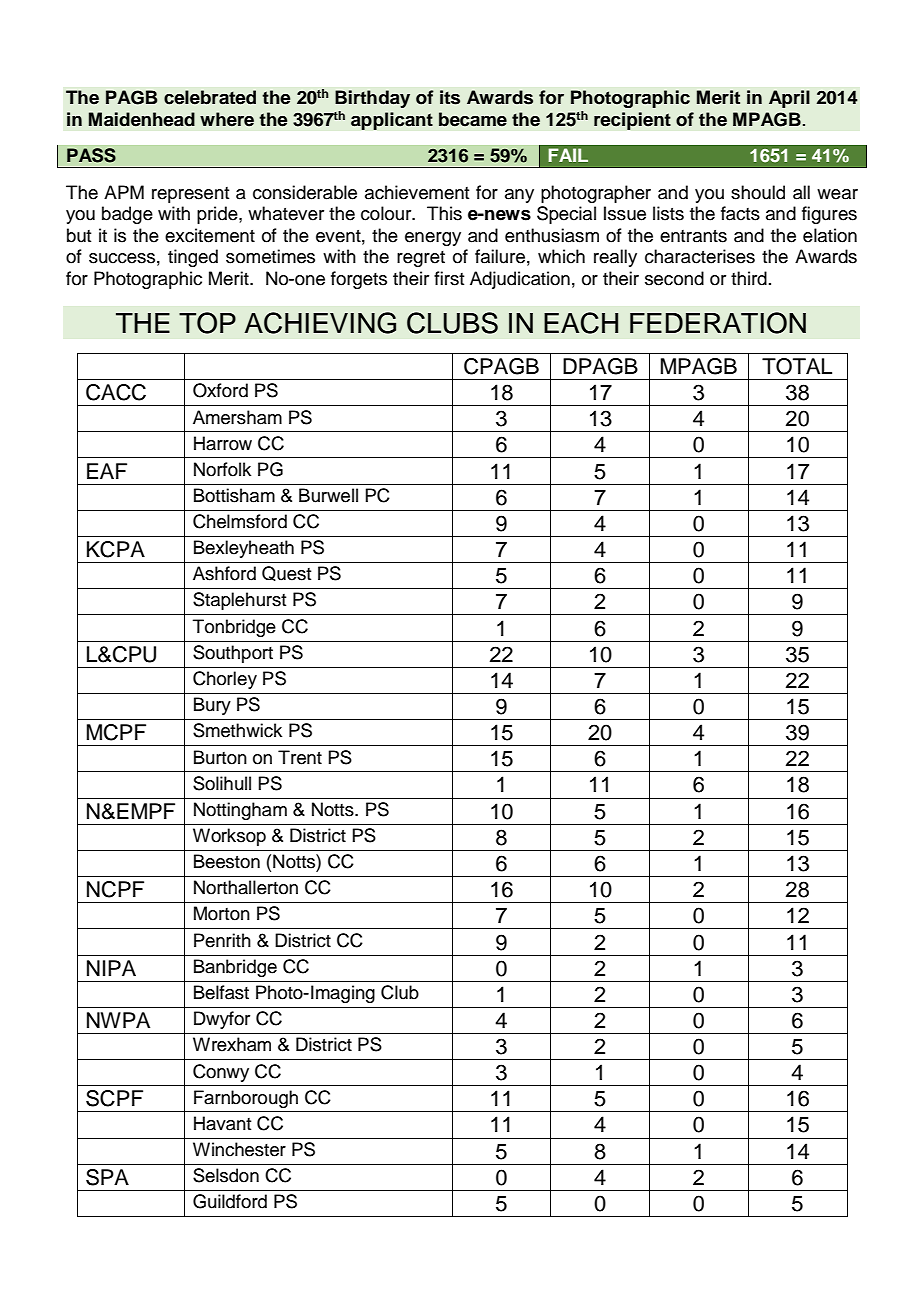 The width and height of the screenshot is (924, 1307). Describe the element at coordinates (220, 757) in the screenshot. I see `Burton` at that location.
